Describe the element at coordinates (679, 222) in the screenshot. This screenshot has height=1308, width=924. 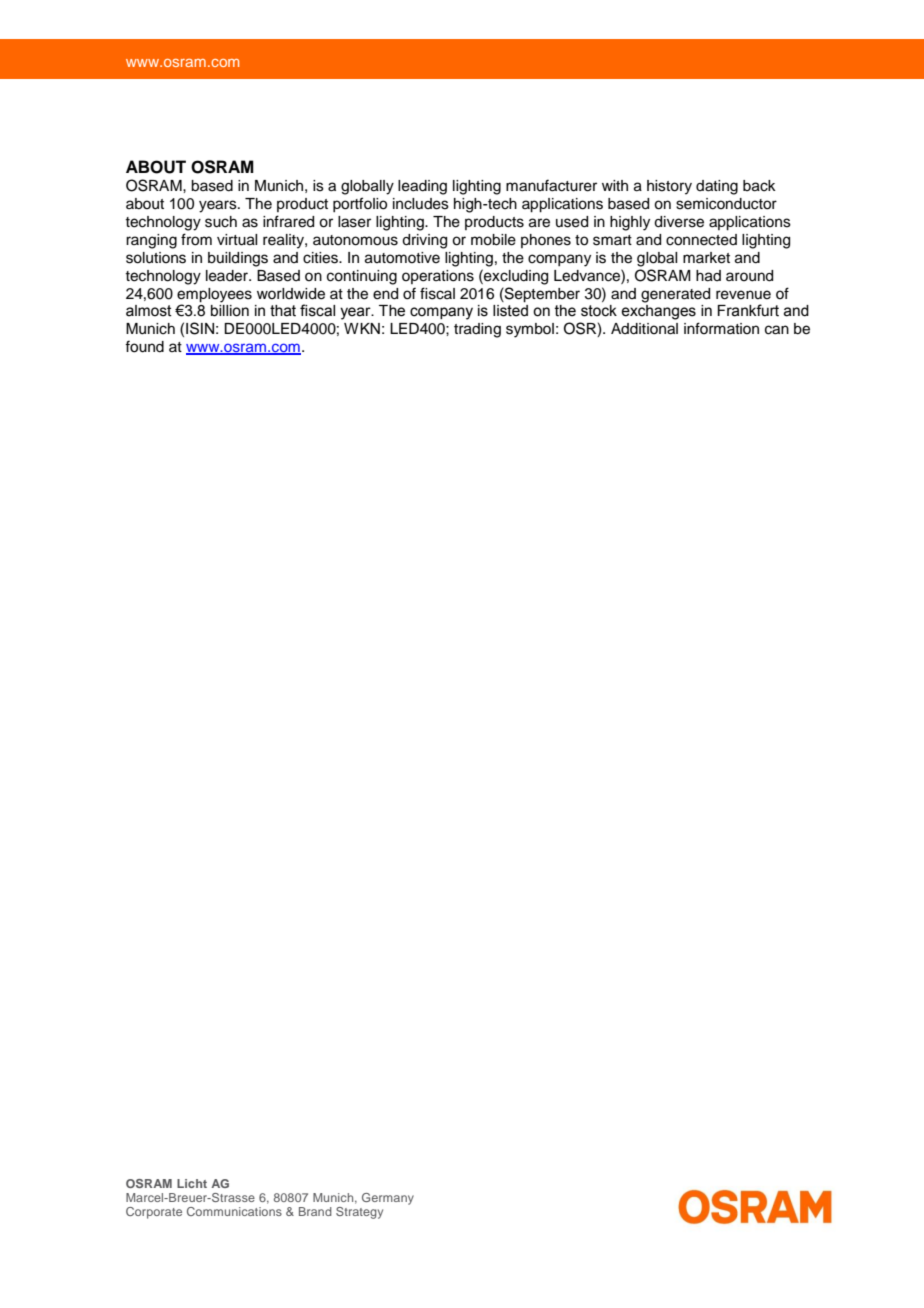
I see `diverse` at that location.
